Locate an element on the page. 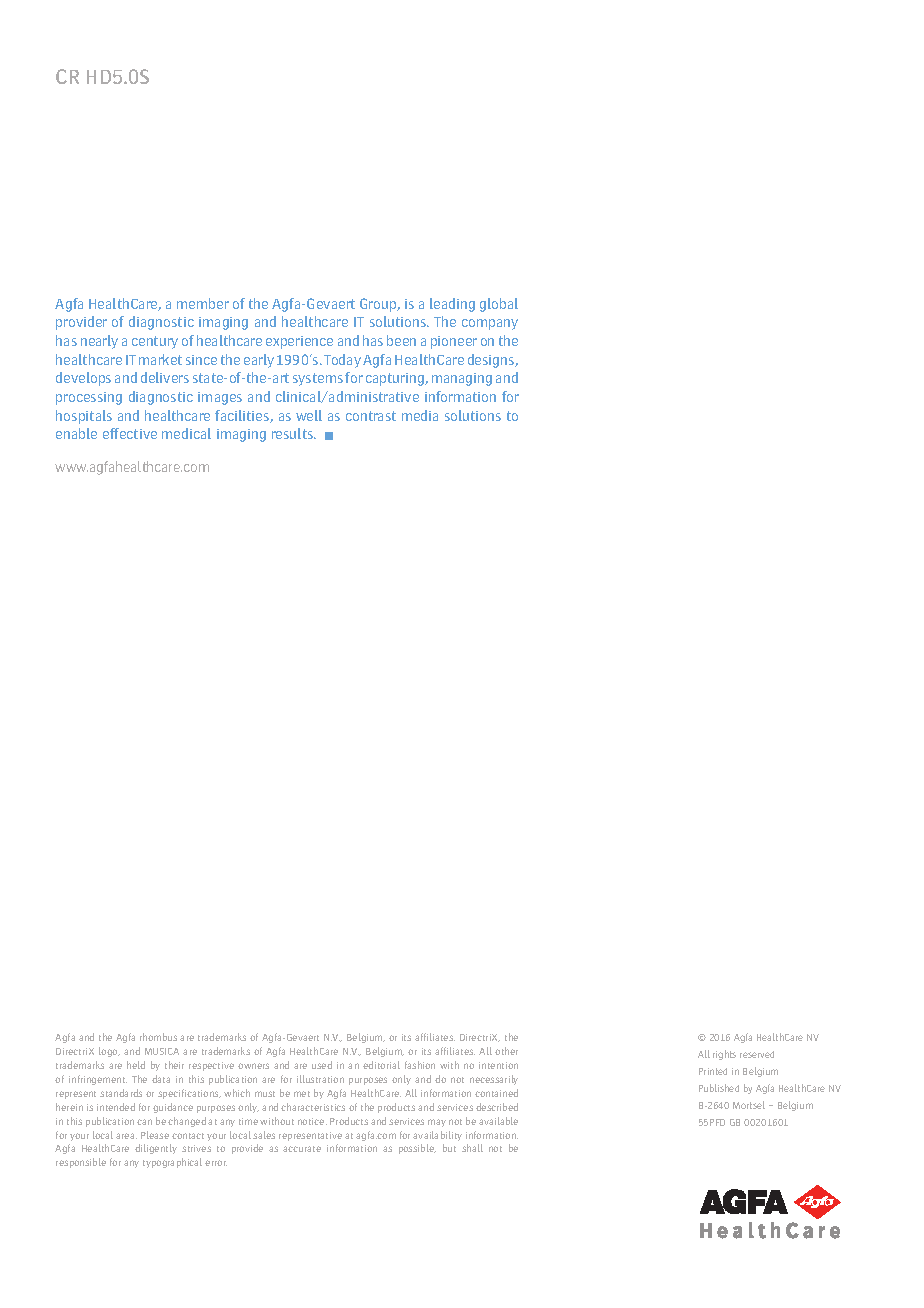 The image size is (924, 1308). Please is located at coordinates (155, 1135).
